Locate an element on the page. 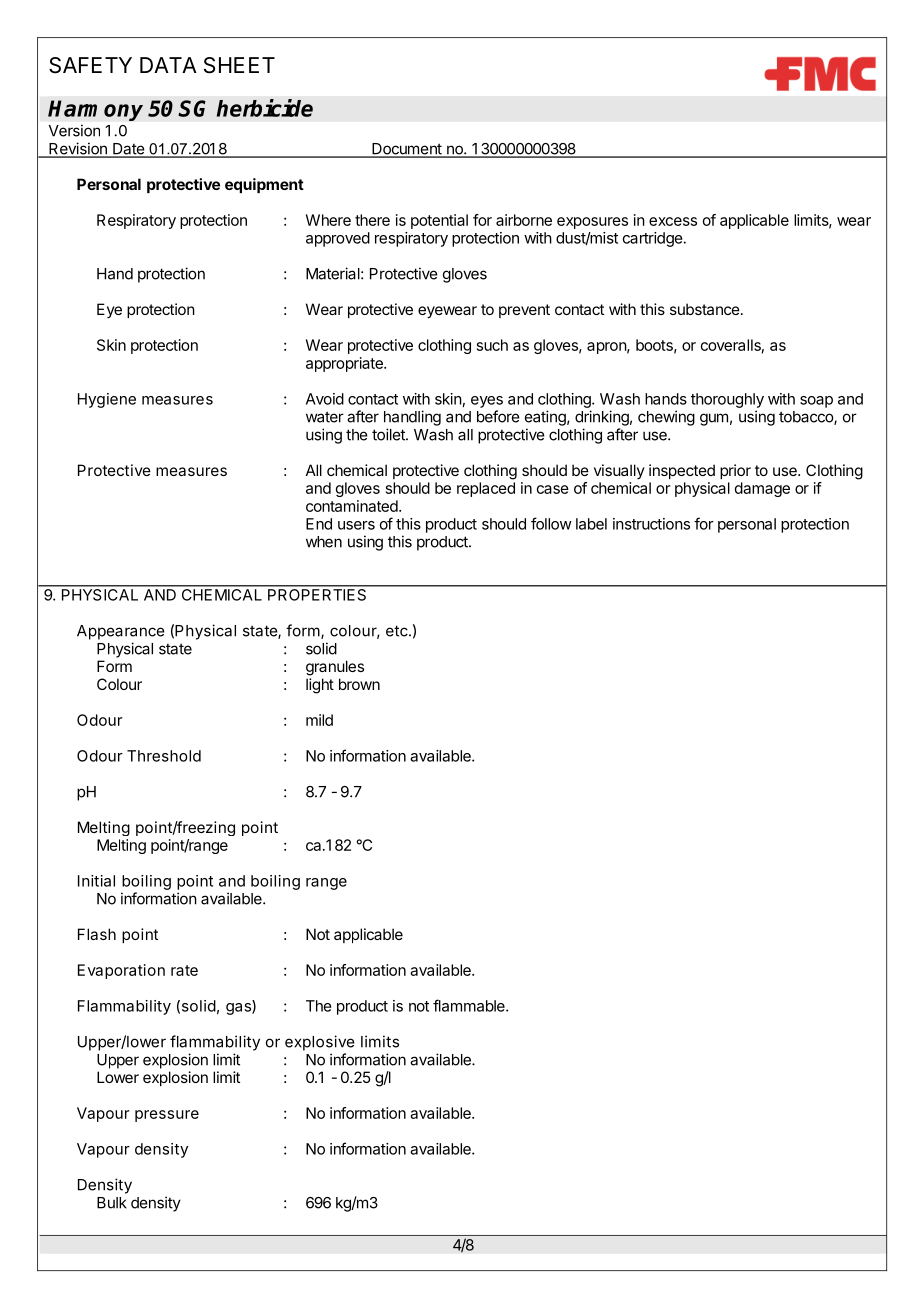 This page has height=1308, width=924. Appearance is located at coordinates (121, 632).
